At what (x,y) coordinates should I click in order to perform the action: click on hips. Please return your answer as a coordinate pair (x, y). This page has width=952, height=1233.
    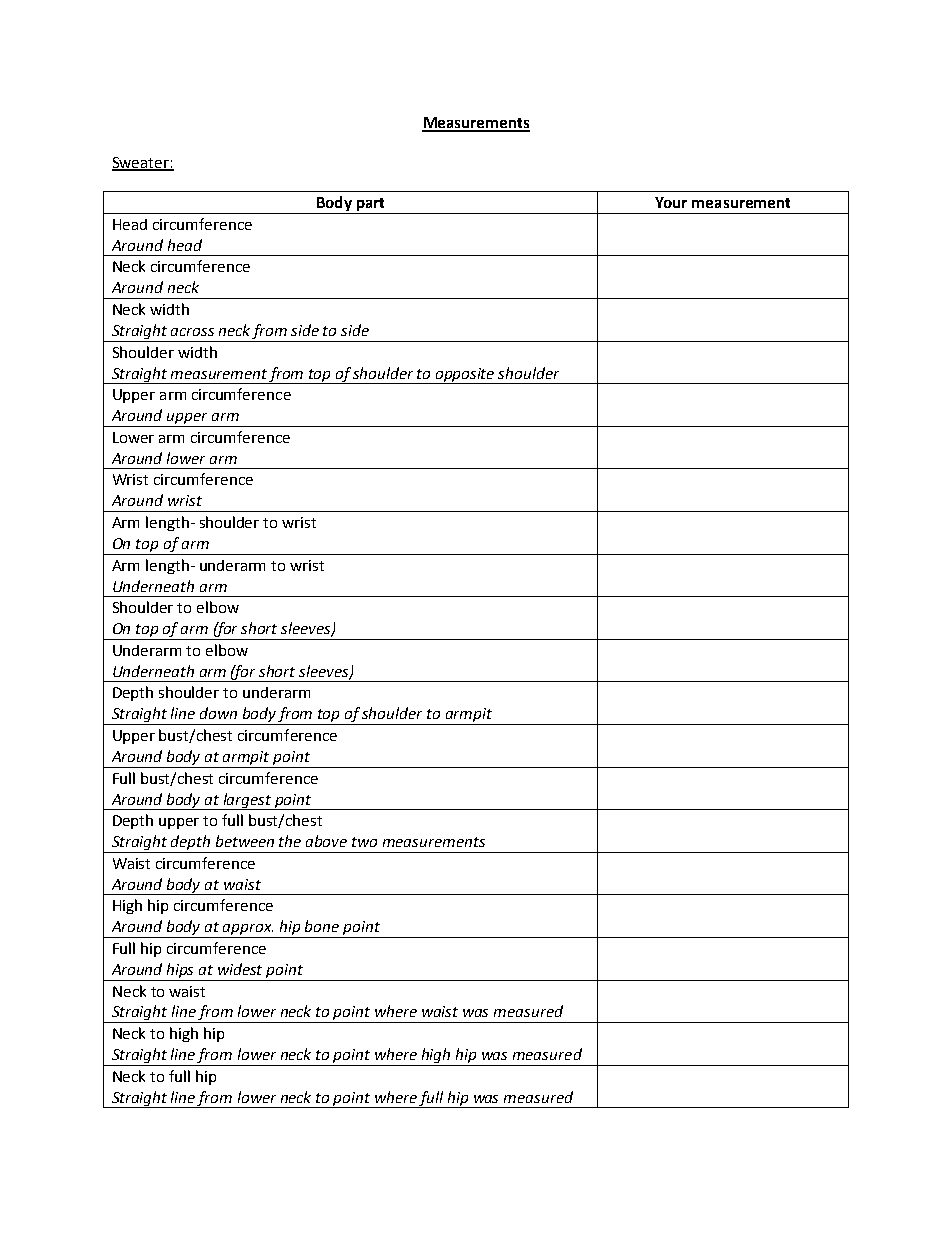
    Looking at the image, I should click on (180, 970).
